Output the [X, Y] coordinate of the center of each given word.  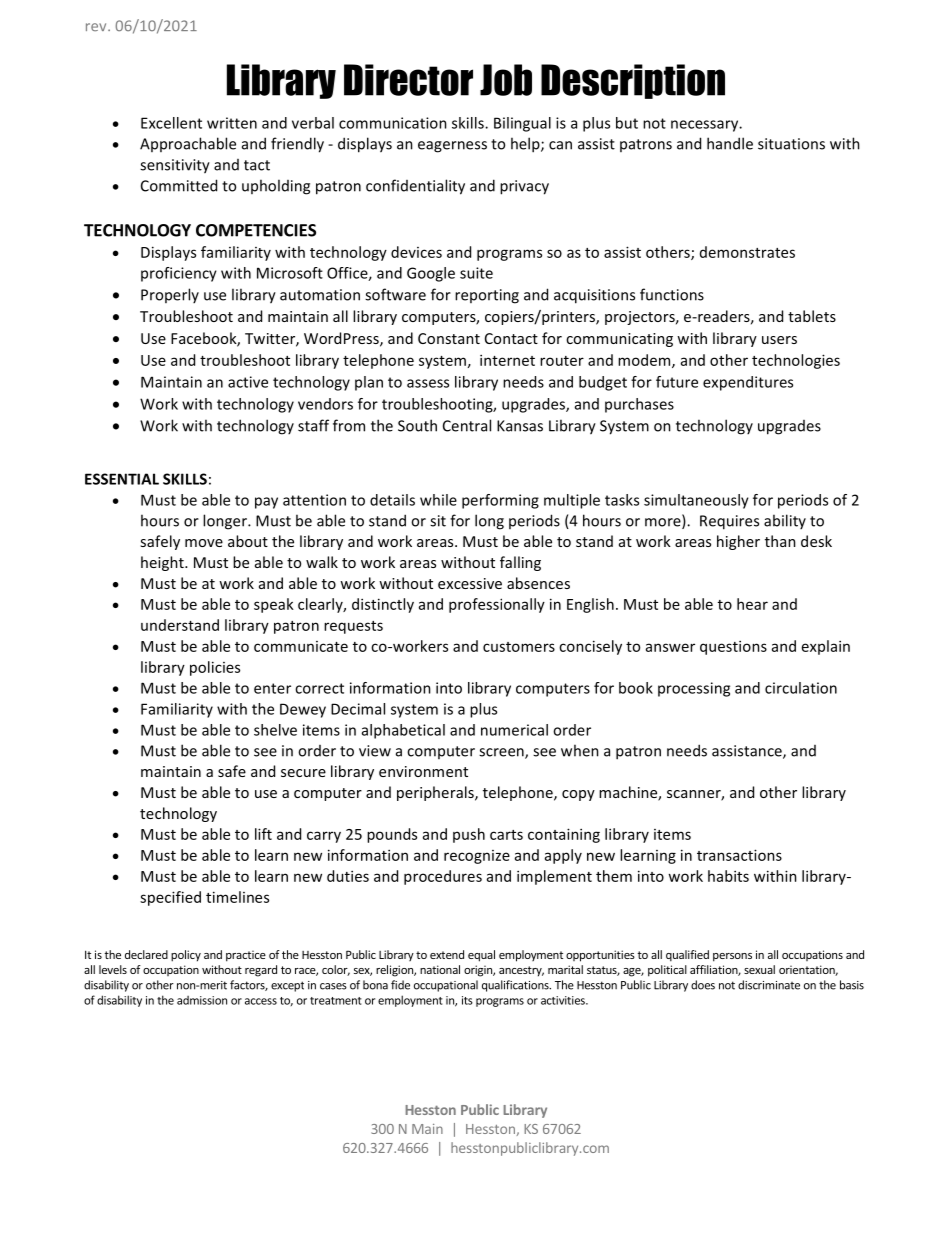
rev [97, 27]
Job [506, 80]
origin [479, 971]
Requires [729, 522]
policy [186, 956]
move [204, 543]
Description [633, 81]
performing [500, 501]
